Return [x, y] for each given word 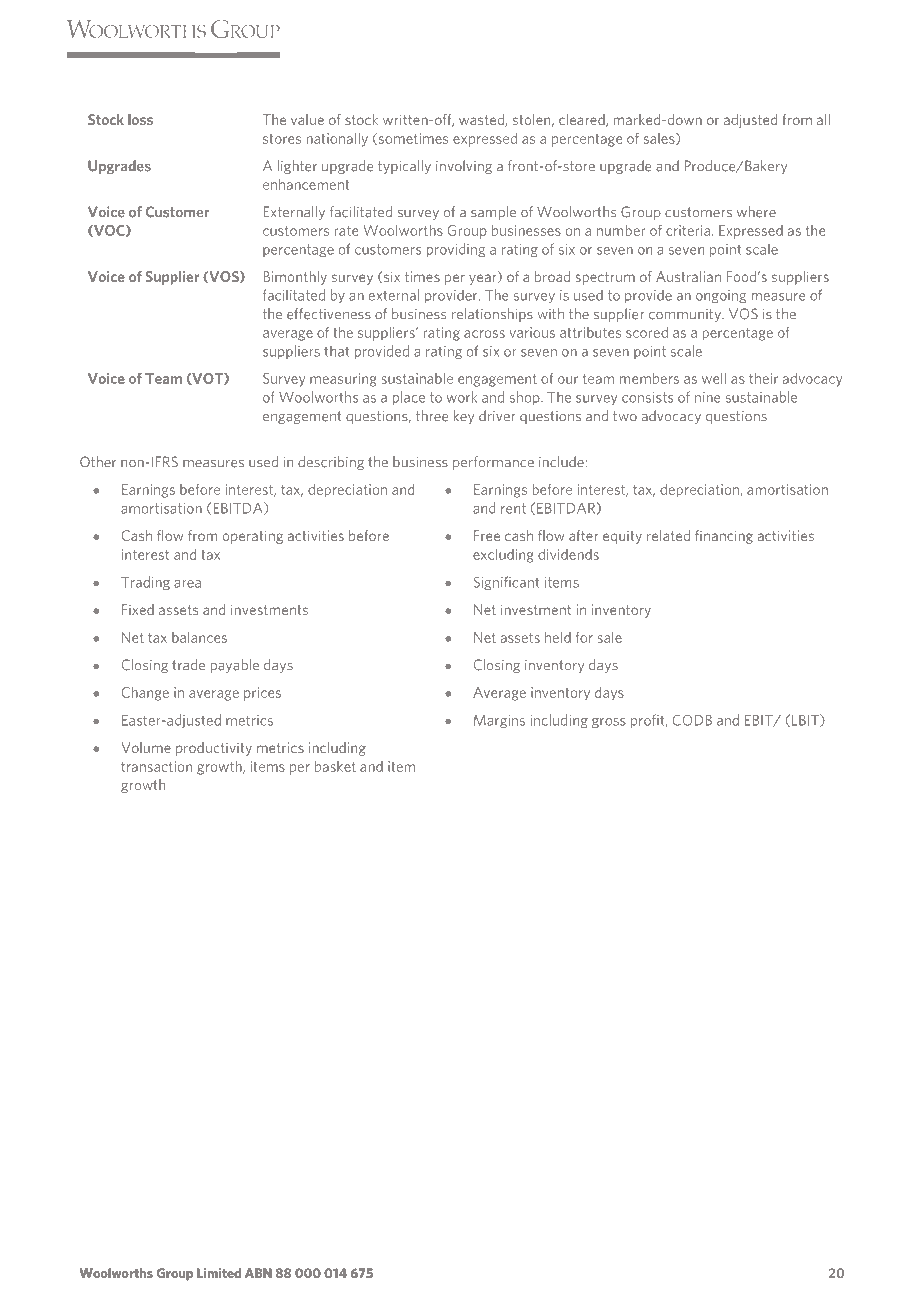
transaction [156, 766]
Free [487, 535]
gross [609, 723]
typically [404, 167]
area [187, 584]
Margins [499, 721]
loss [140, 119]
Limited [219, 1273]
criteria [688, 230]
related [668, 535]
